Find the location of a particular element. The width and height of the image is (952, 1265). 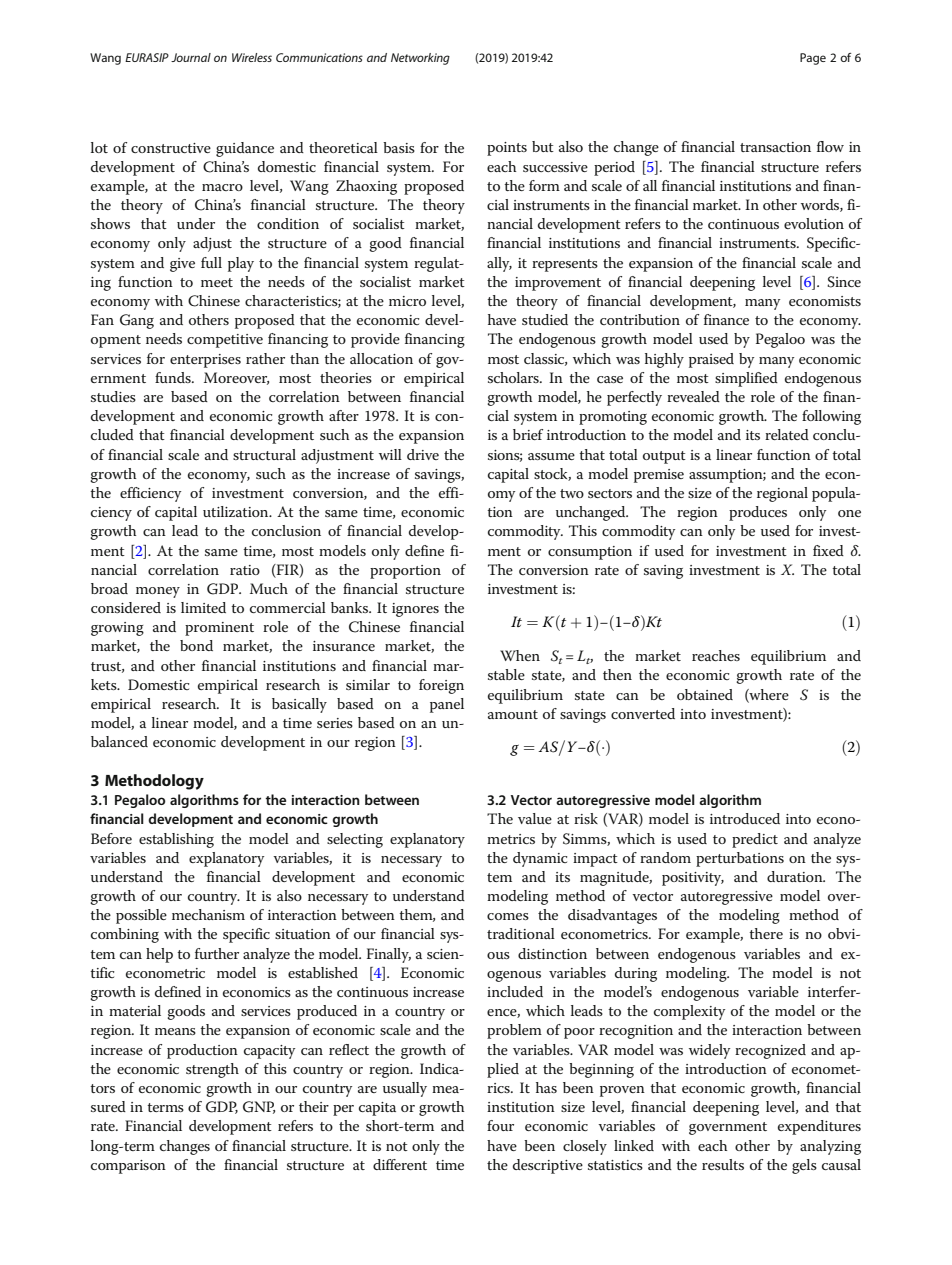

introduced is located at coordinates (745, 818).
